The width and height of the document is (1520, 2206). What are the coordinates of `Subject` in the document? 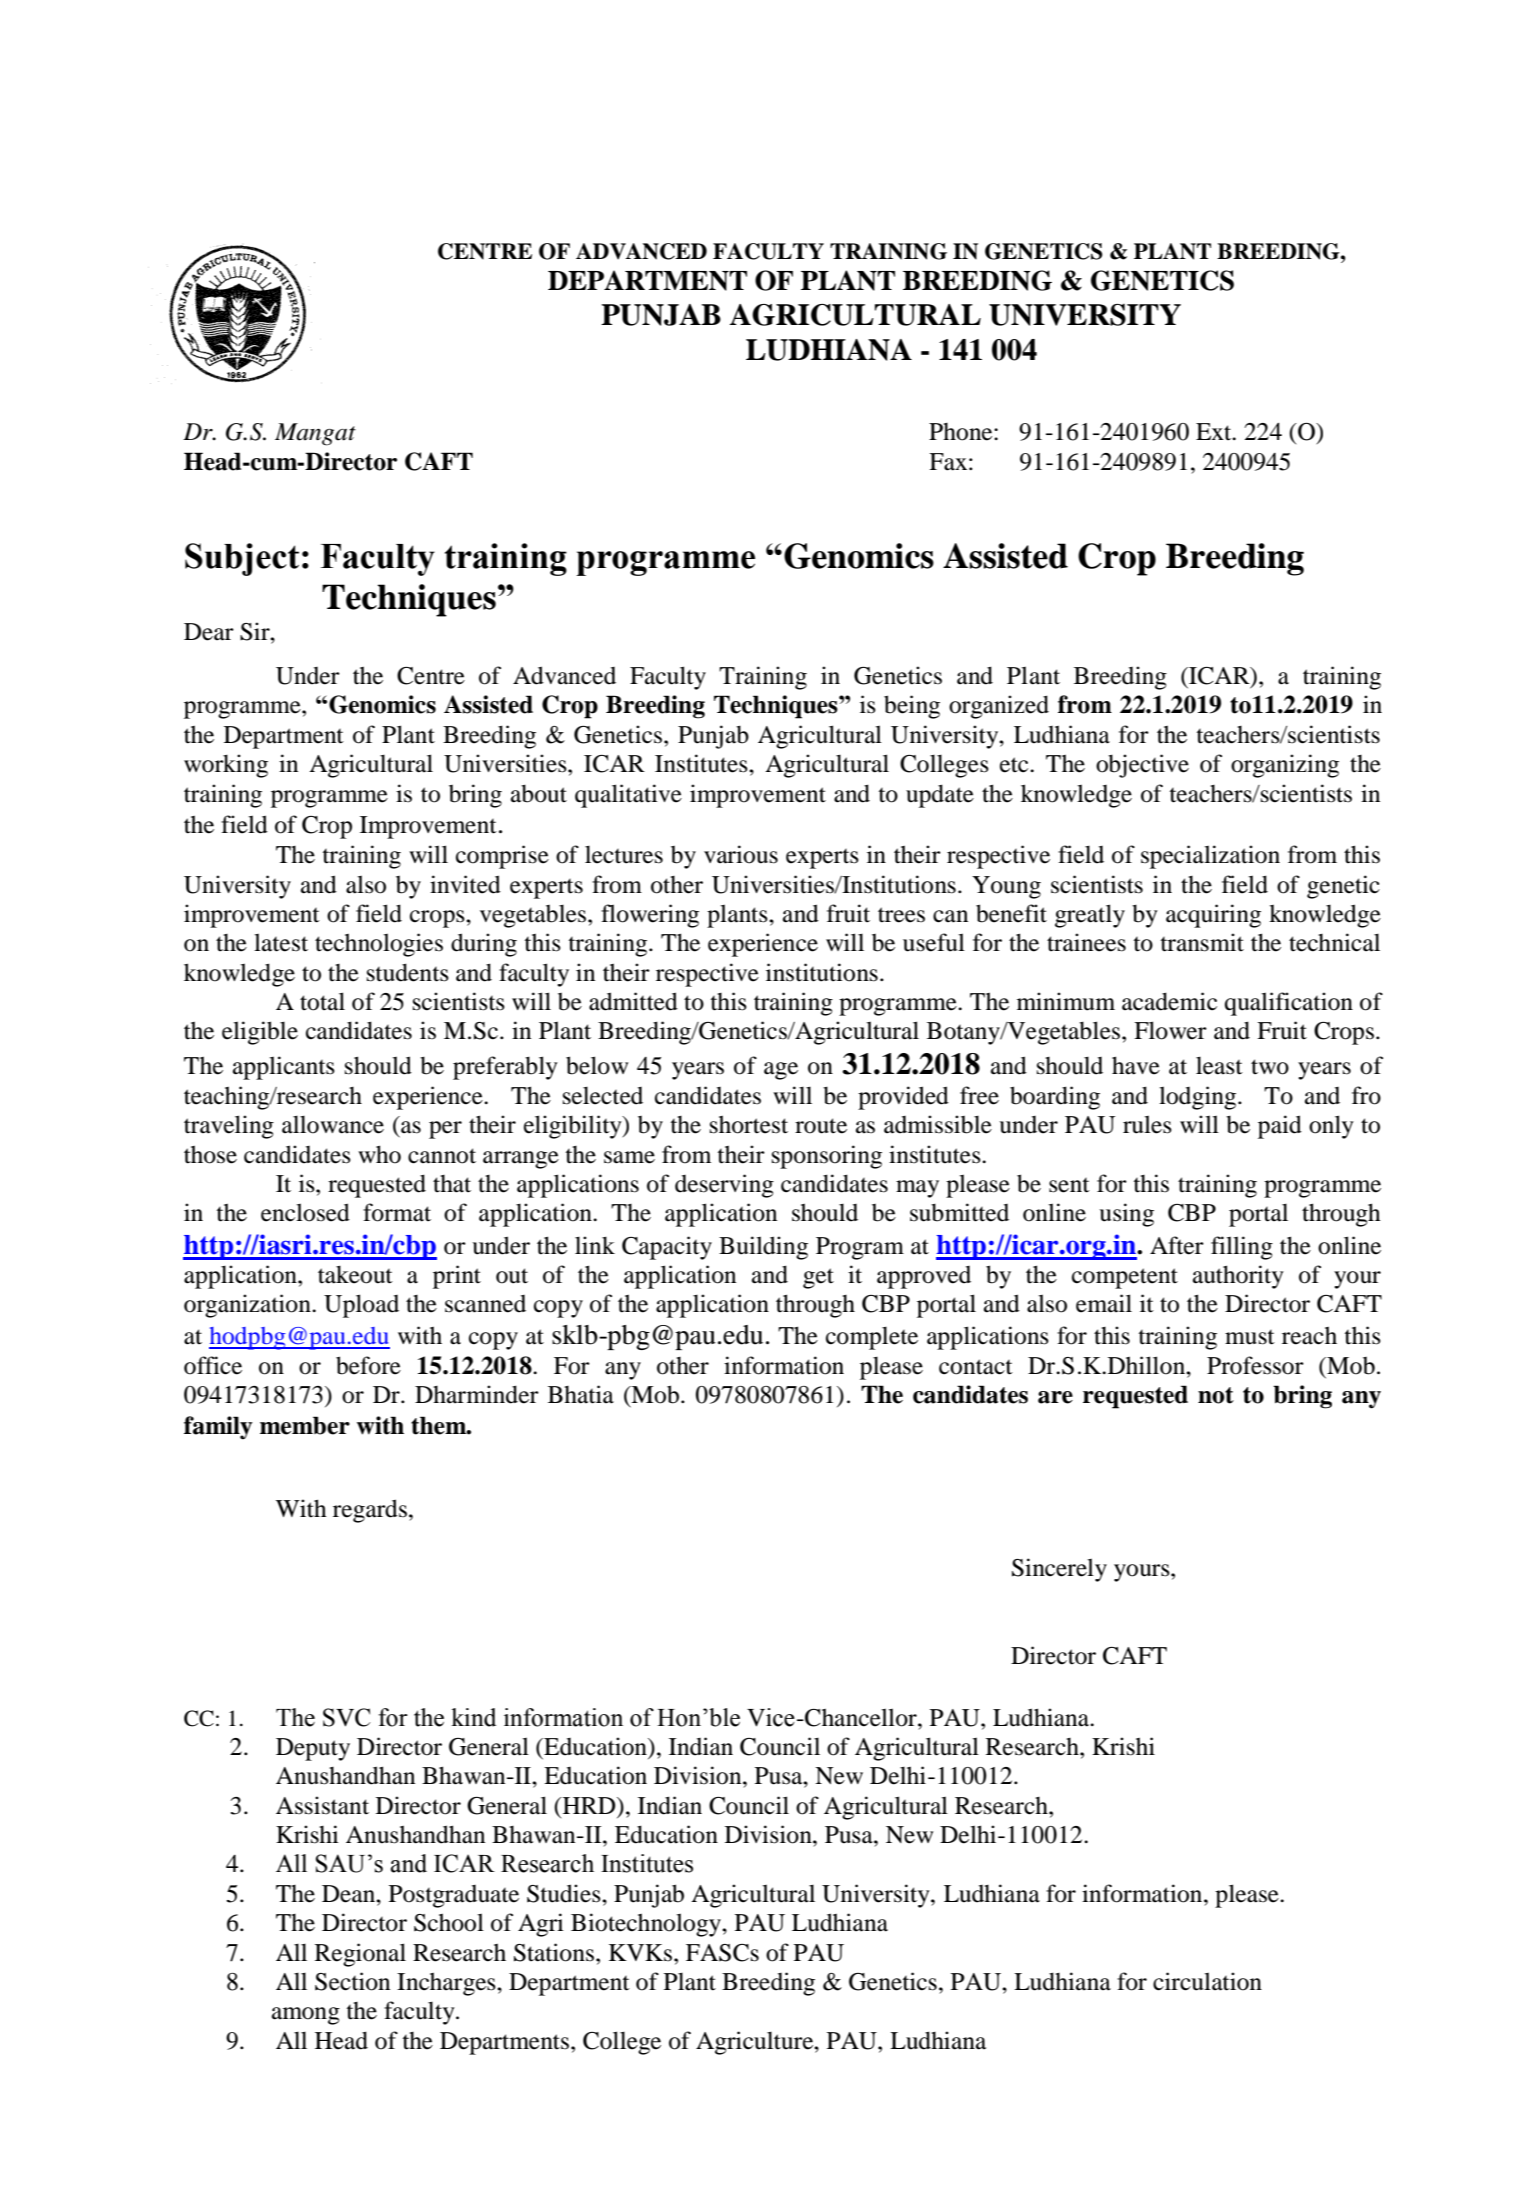 It's located at (242, 559).
